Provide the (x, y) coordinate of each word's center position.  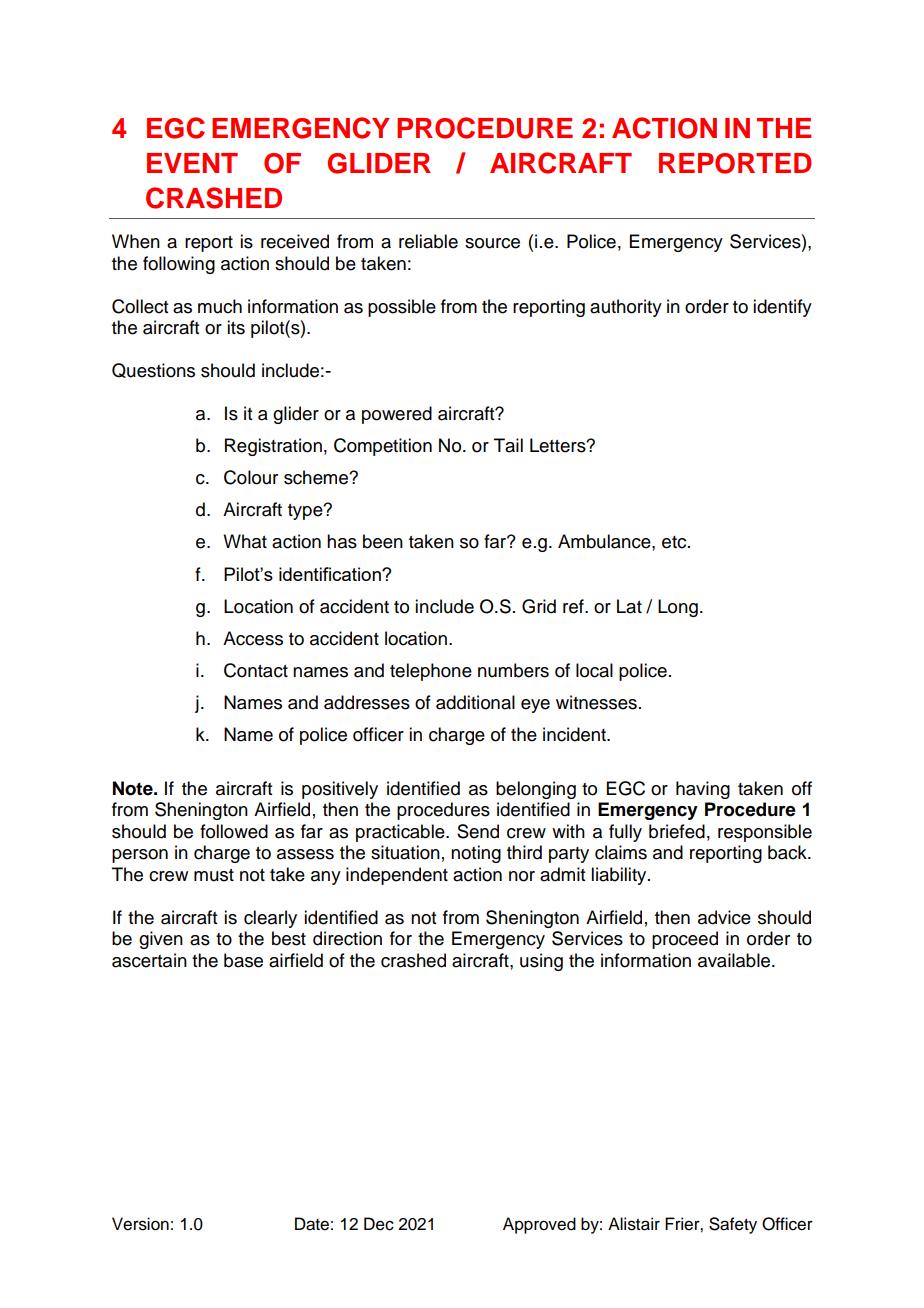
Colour (251, 477)
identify (782, 308)
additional (475, 702)
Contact (256, 670)
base (243, 960)
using (541, 962)
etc (675, 542)
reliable (428, 241)
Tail (508, 445)
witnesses (596, 702)
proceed (685, 940)
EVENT (192, 163)
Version (140, 1224)
